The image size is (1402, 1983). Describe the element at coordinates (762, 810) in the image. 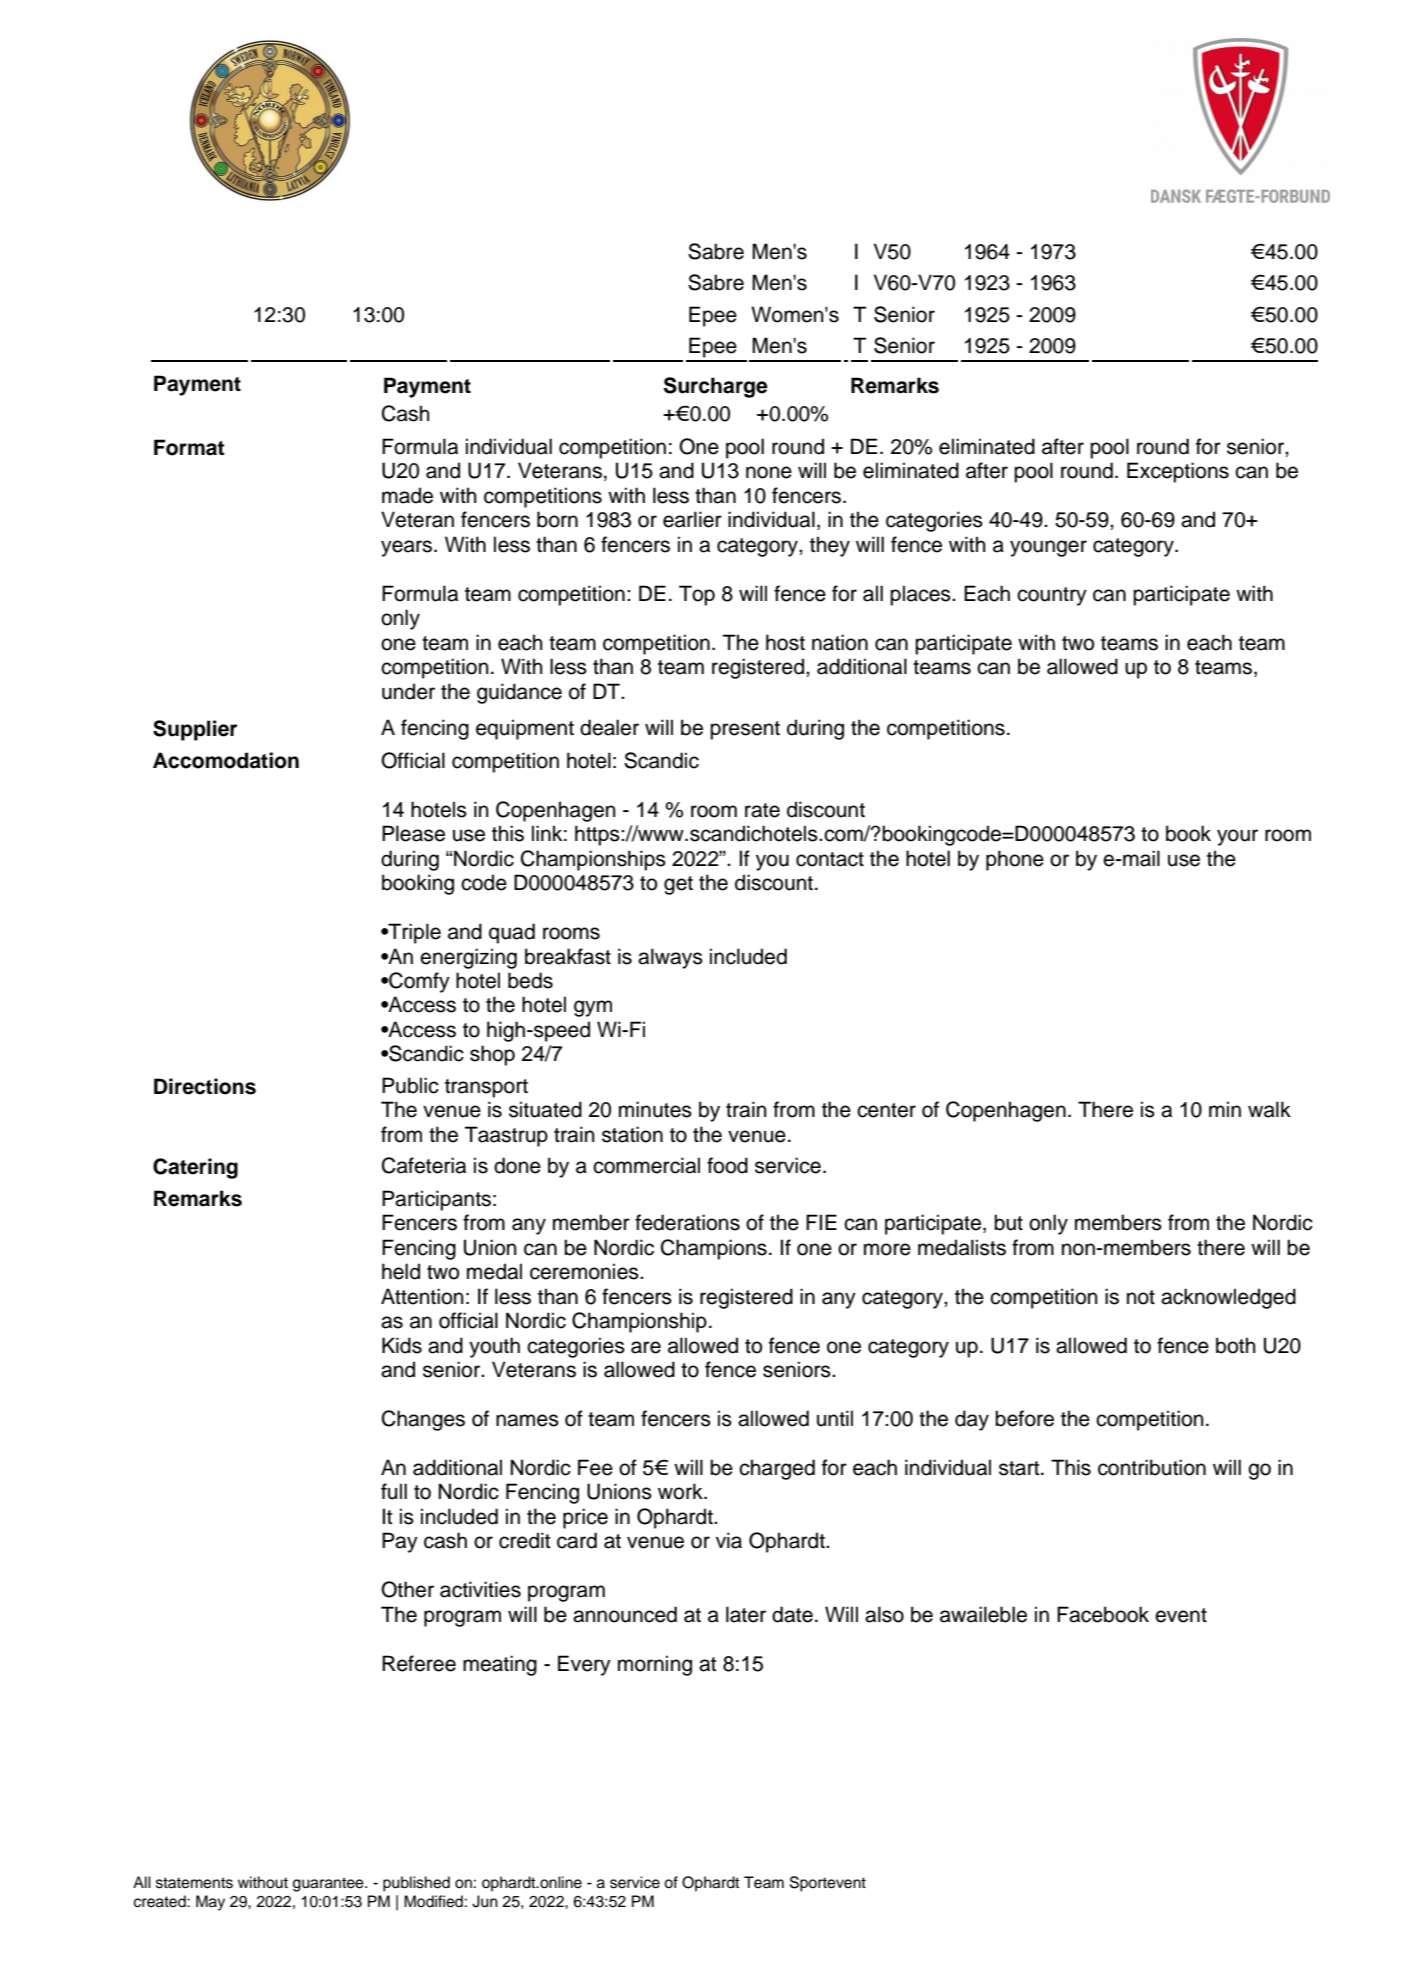

I see `rate` at that location.
